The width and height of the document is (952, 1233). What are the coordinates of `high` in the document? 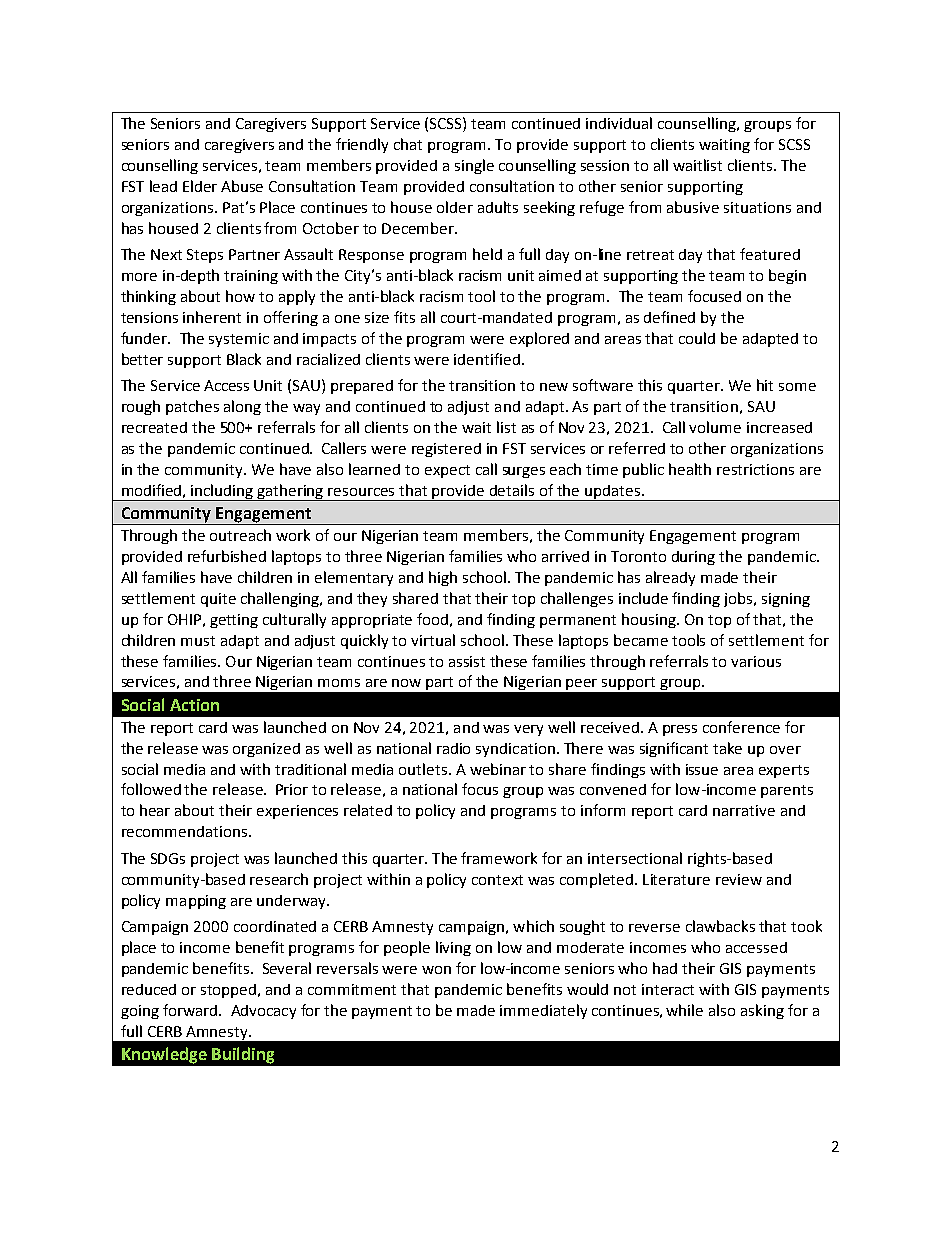 It's located at (443, 578).
